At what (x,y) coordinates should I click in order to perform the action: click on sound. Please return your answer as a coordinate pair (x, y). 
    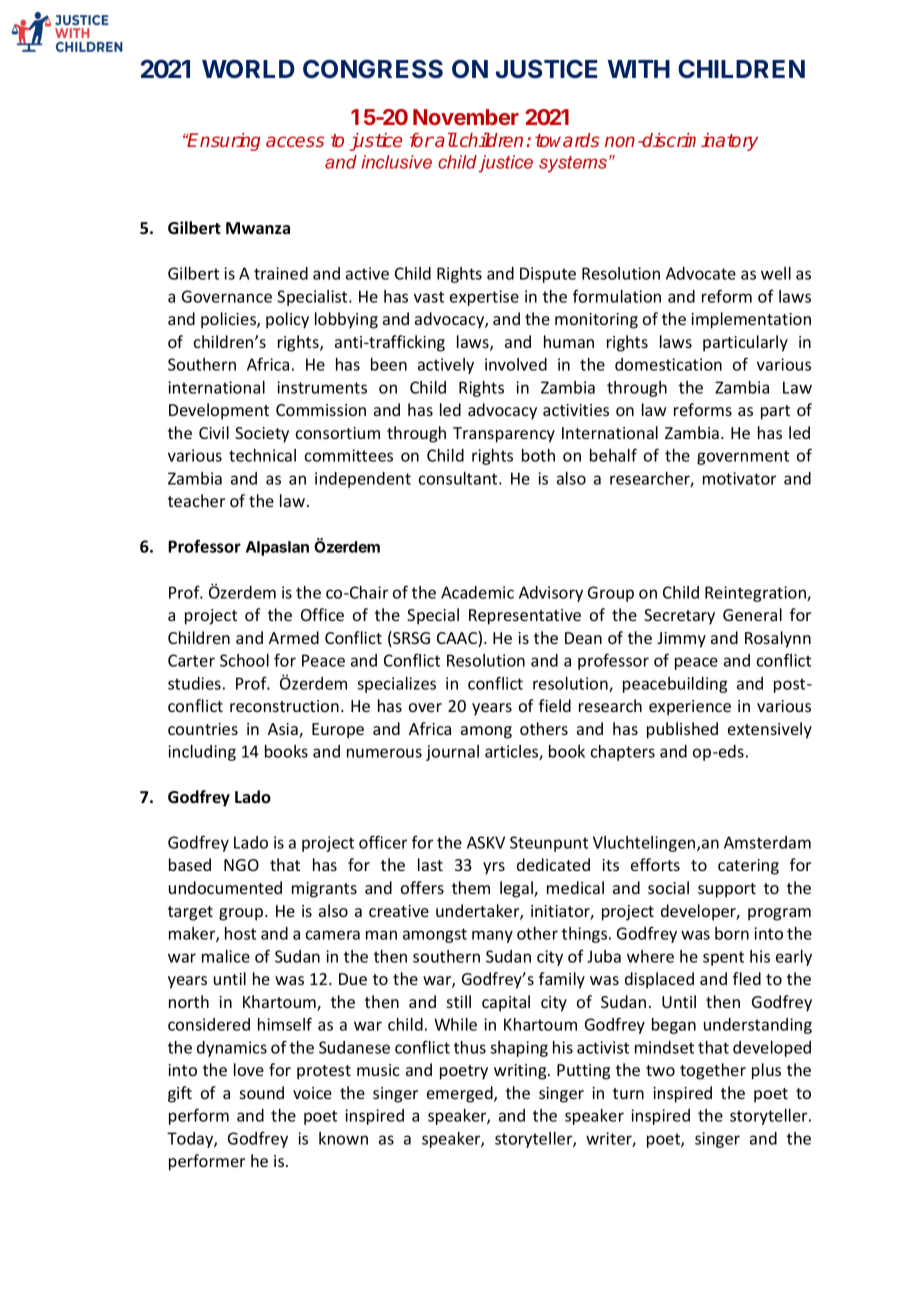
    Looking at the image, I should click on (262, 1092).
